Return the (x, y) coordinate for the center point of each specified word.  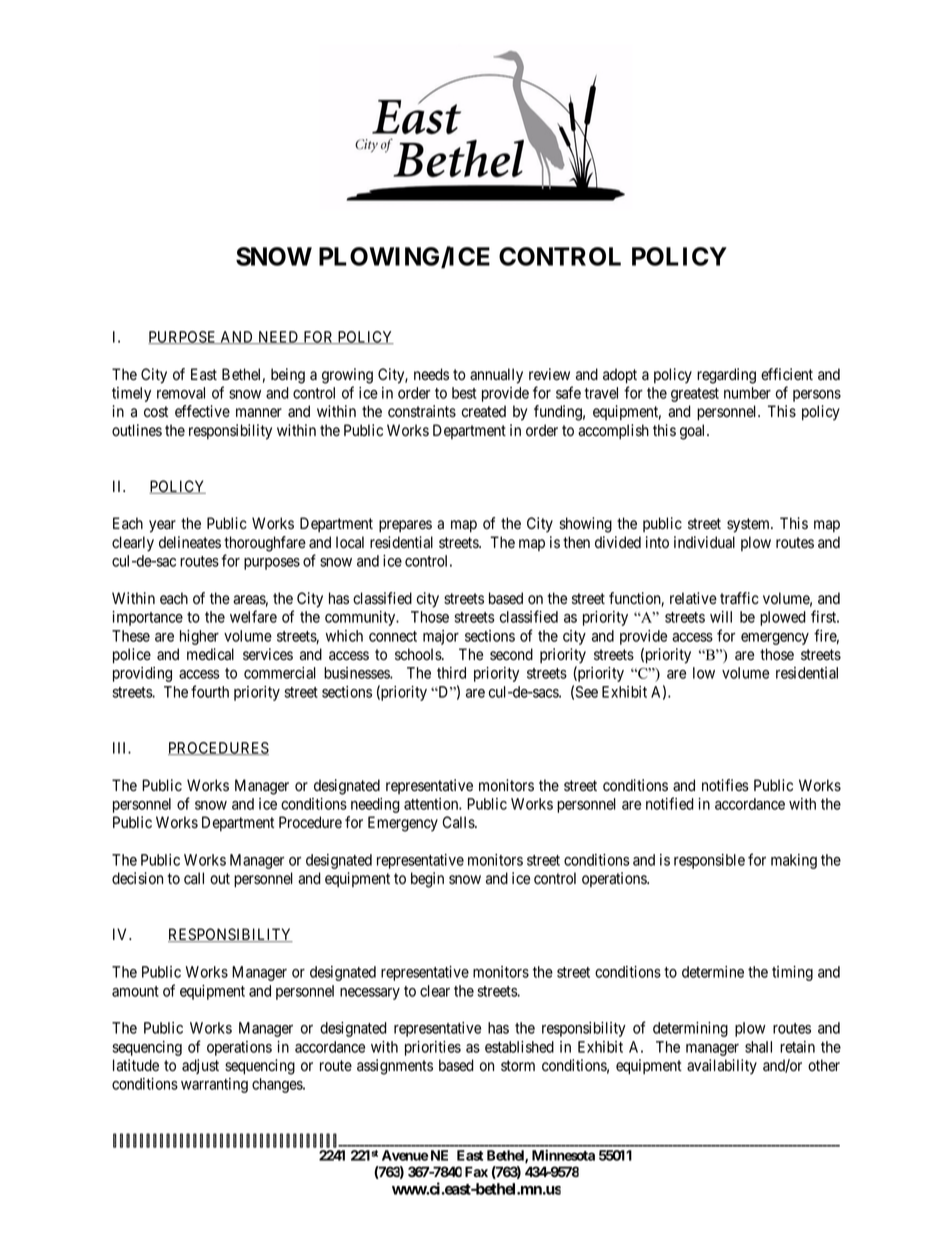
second (511, 654)
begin (427, 880)
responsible (709, 861)
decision (137, 878)
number (747, 393)
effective (202, 411)
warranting (214, 1085)
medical (210, 654)
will (721, 617)
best (464, 393)
